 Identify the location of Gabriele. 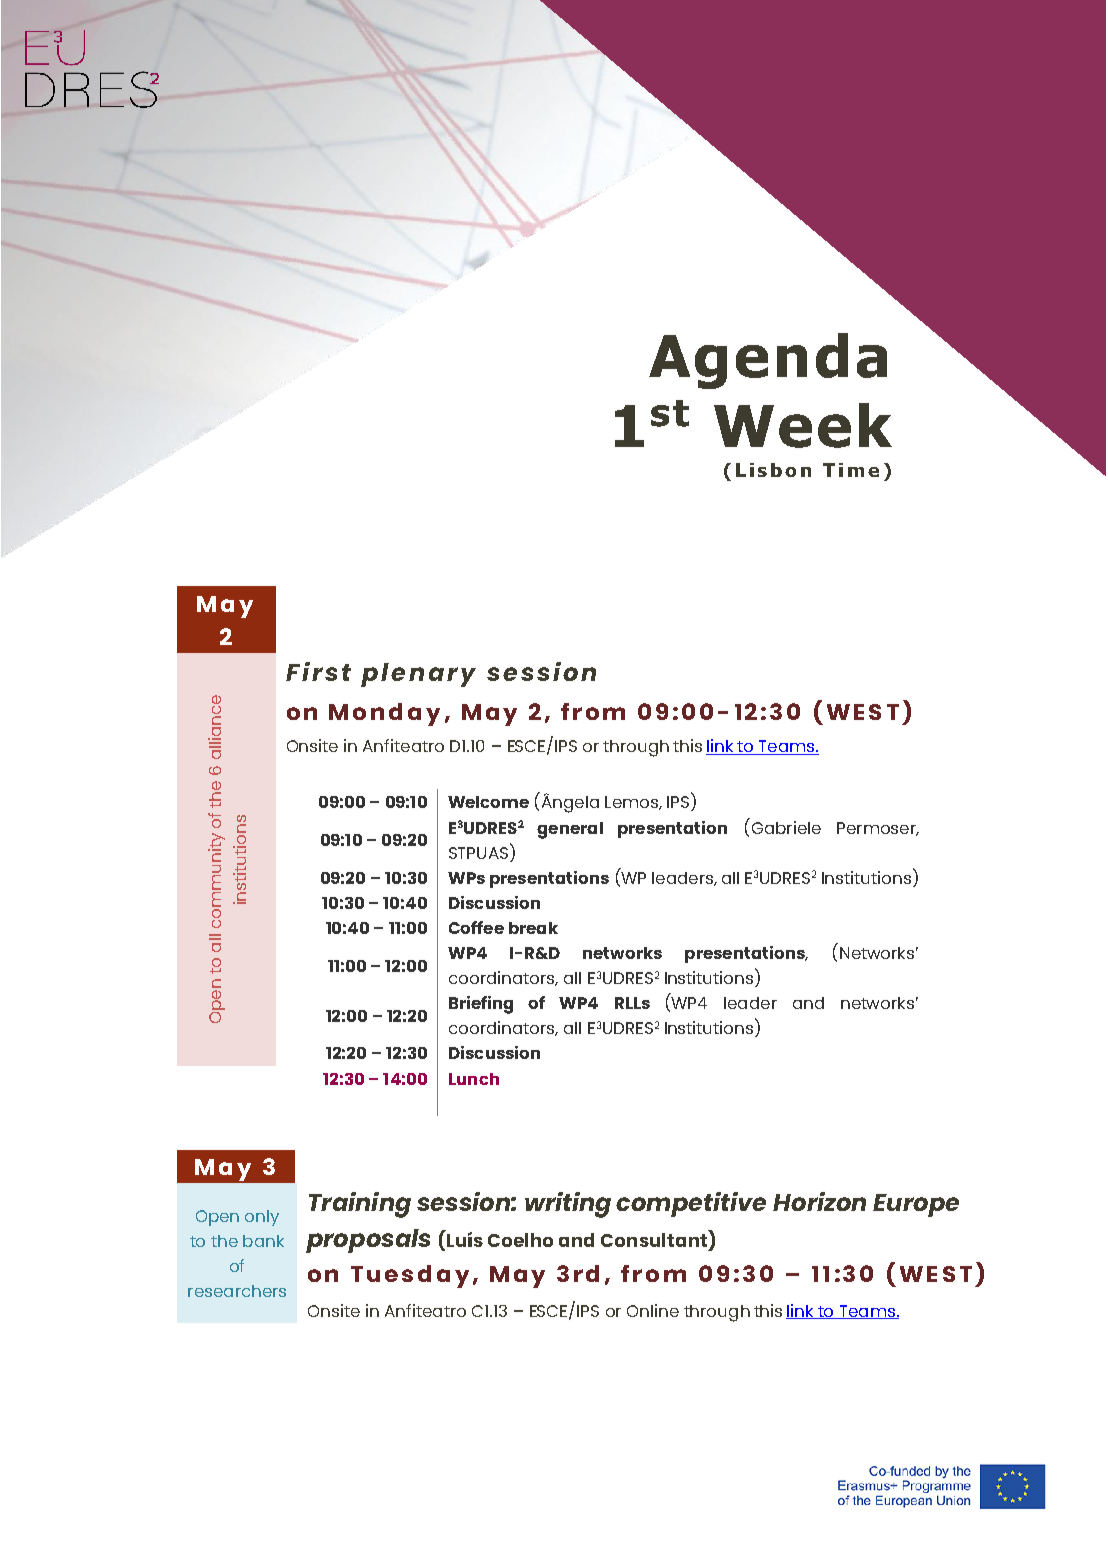
(785, 826).
